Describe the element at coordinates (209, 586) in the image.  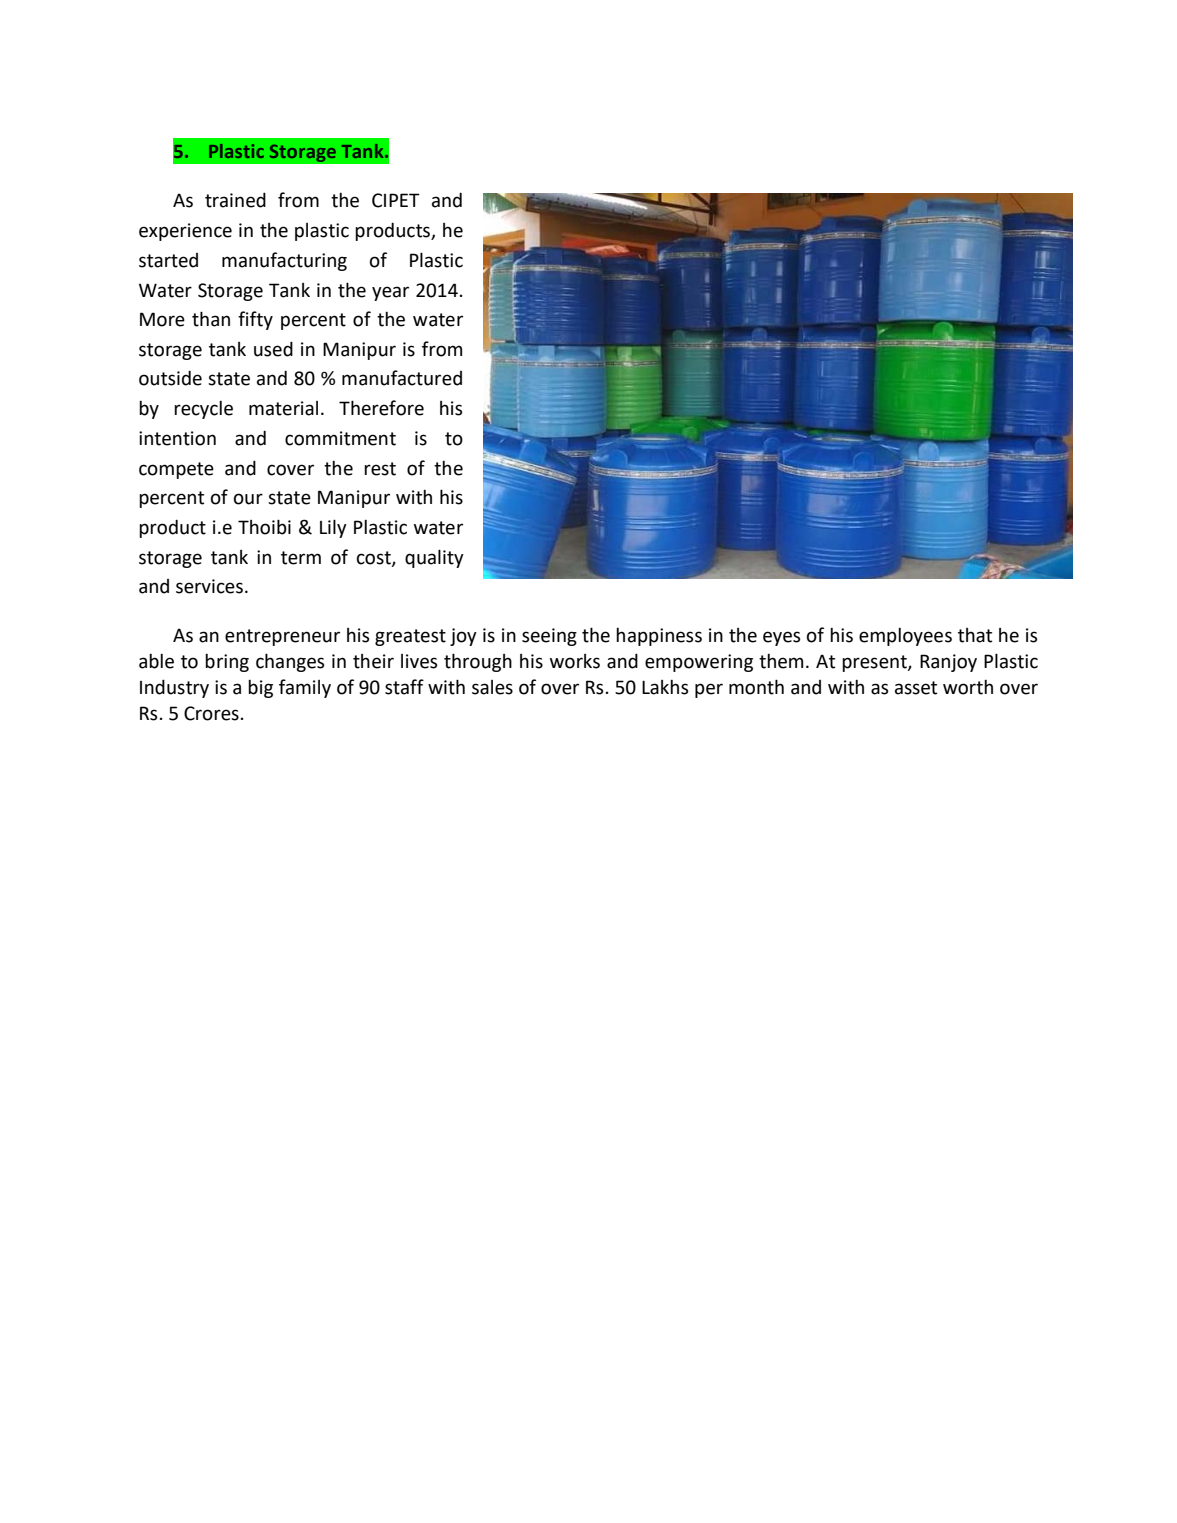
I see `services` at that location.
